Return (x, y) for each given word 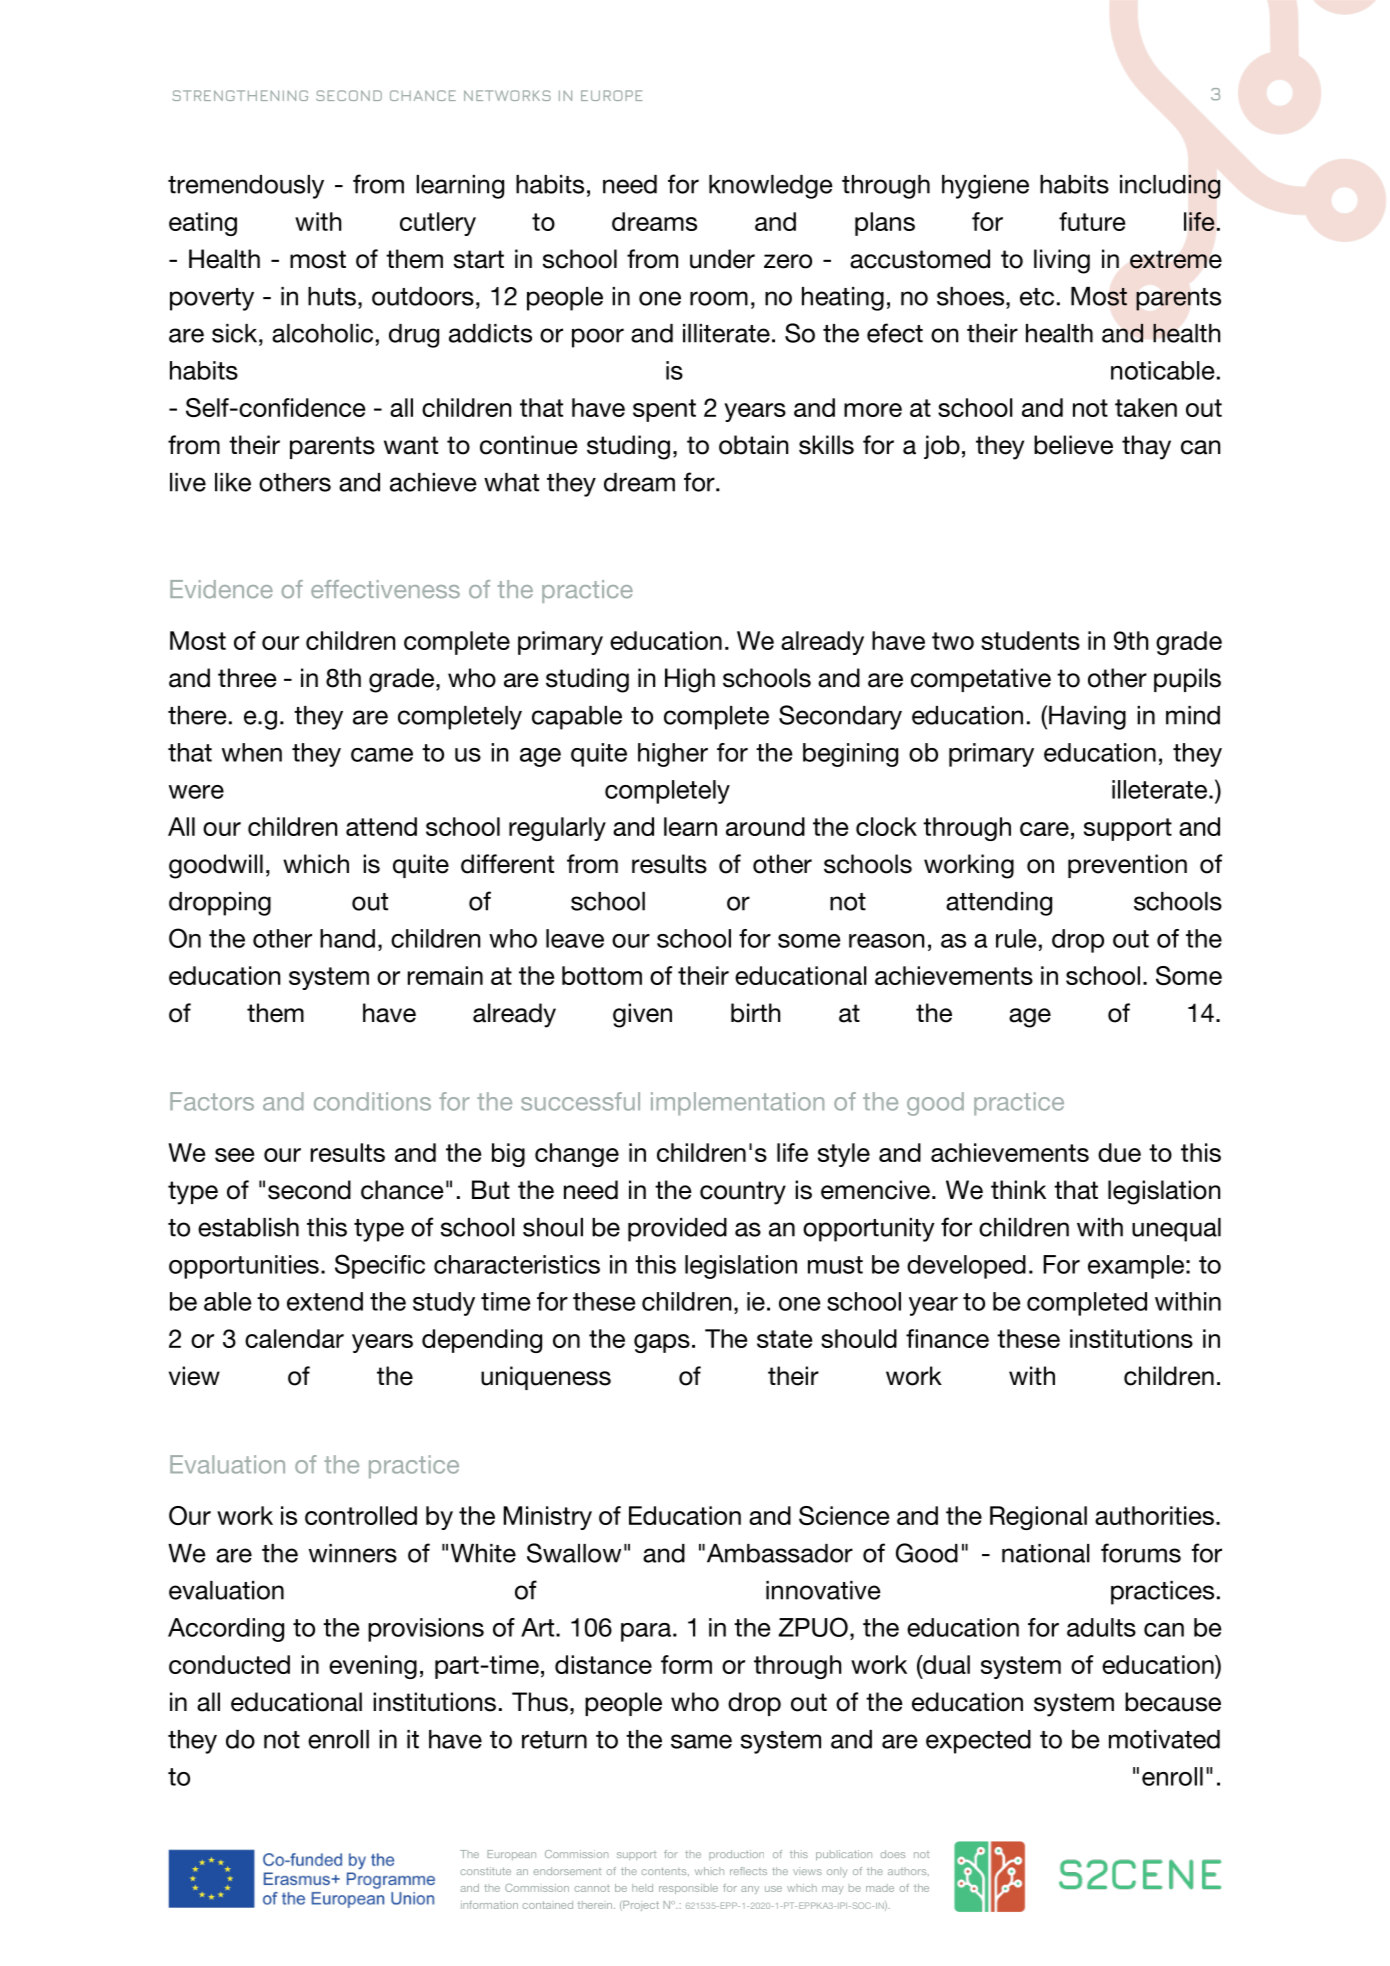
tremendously (246, 187)
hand (347, 938)
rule (1016, 938)
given (642, 1015)
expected (978, 1742)
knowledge (771, 187)
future (1092, 221)
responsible (688, 1889)
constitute (486, 1871)
